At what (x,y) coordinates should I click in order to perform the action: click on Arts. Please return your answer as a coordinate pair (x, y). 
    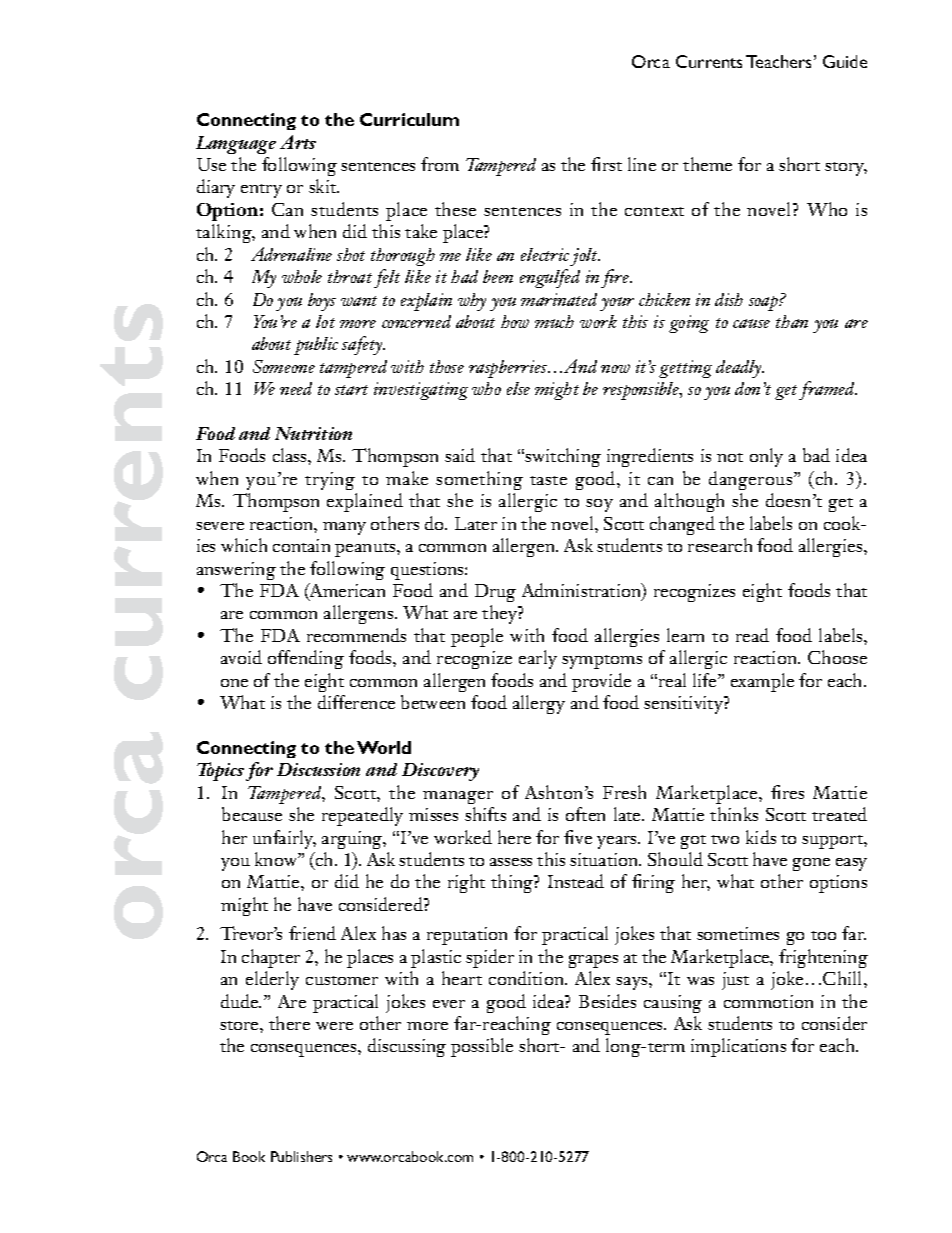
    Looking at the image, I should click on (298, 142).
